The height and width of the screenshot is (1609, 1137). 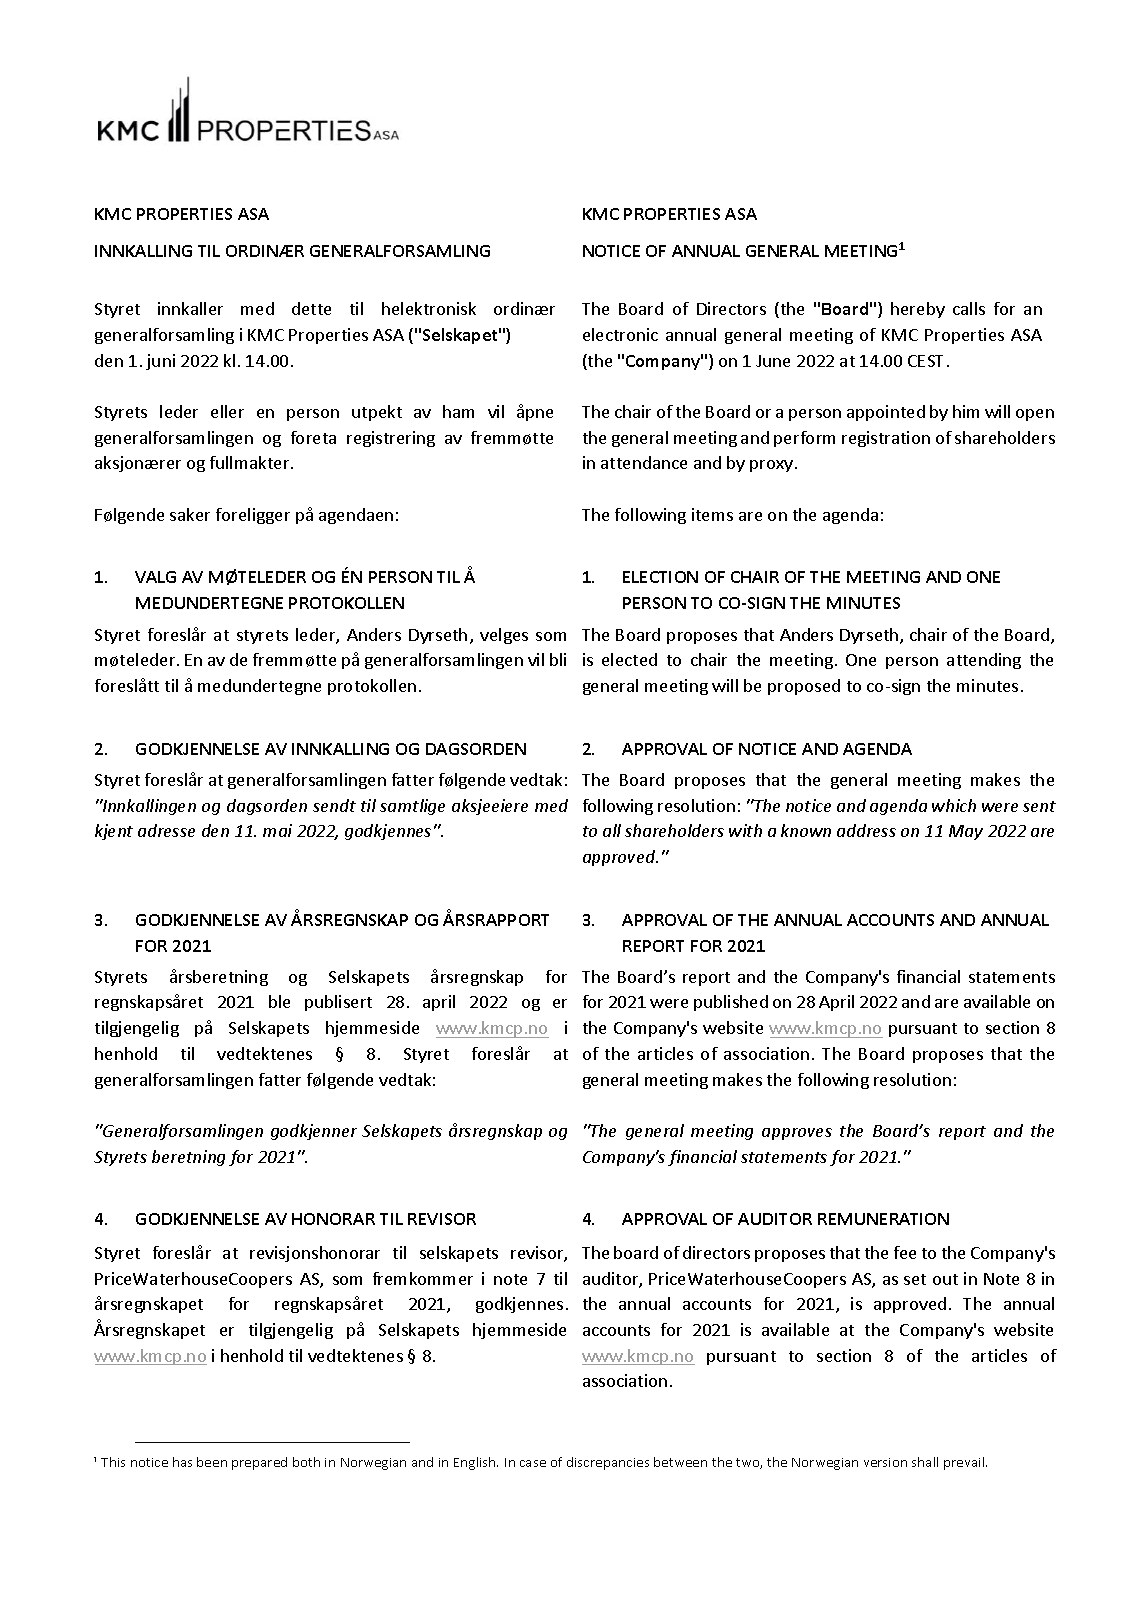 I want to click on prepared, so click(x=259, y=1463).
